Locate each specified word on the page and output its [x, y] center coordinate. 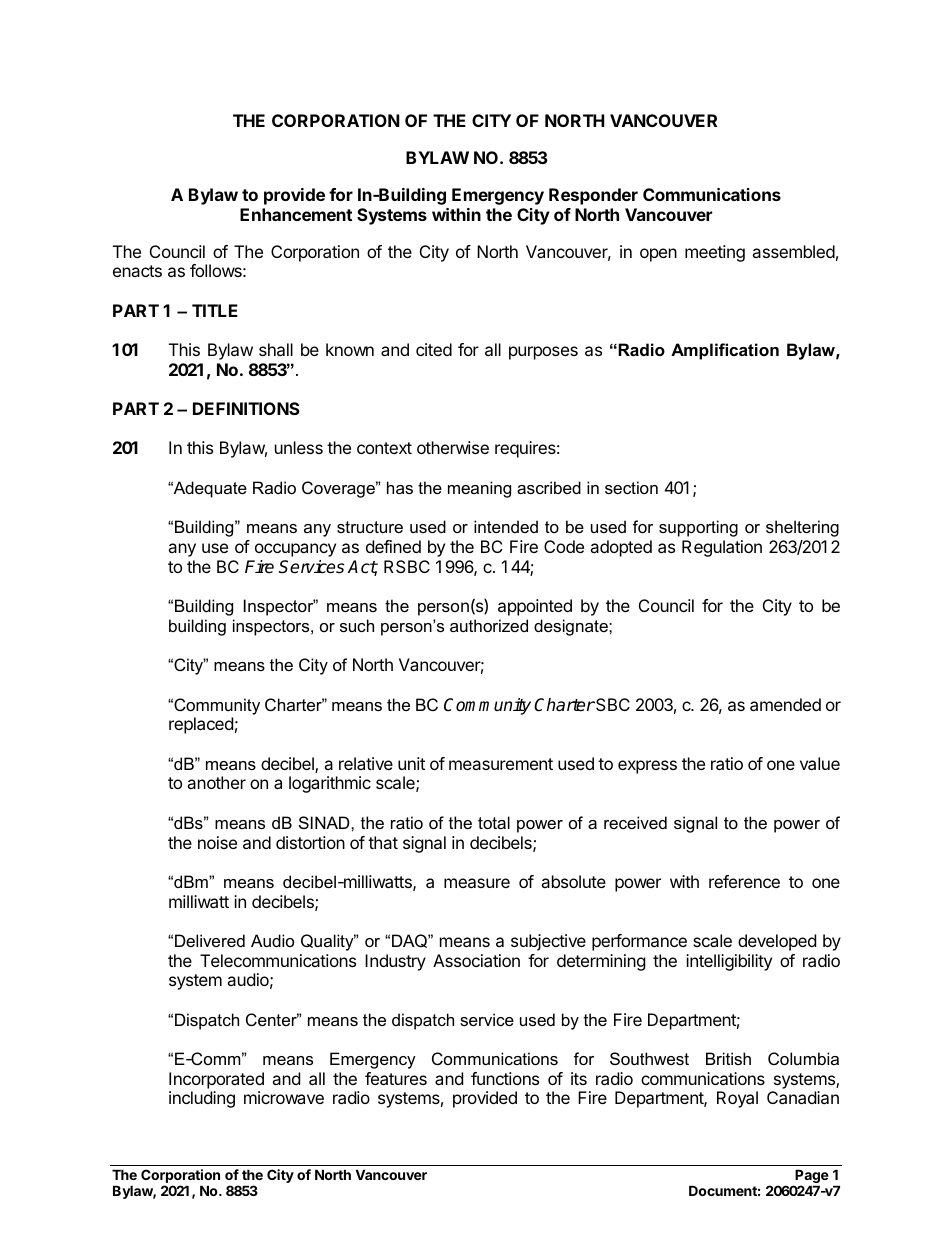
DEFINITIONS [246, 408]
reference [744, 881]
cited [434, 349]
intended [506, 526]
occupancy [295, 550]
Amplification [725, 351]
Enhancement [296, 214]
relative [366, 763]
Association [476, 960]
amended [785, 704]
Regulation [722, 548]
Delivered [210, 940]
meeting [715, 253]
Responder [593, 196]
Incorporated [216, 1080]
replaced [201, 725]
